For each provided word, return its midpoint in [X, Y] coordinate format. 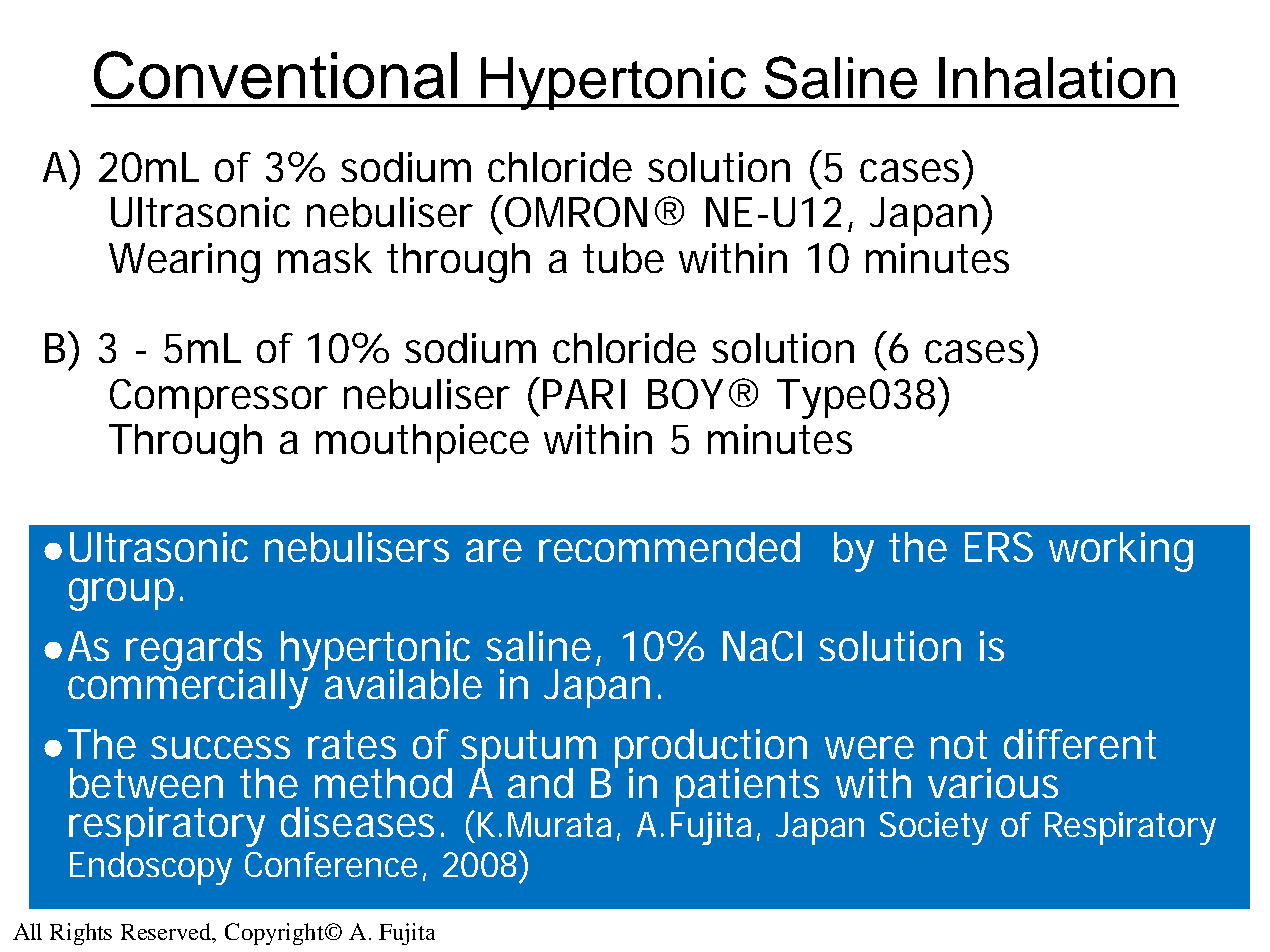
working [1121, 552]
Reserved [167, 931]
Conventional [275, 75]
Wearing [184, 263]
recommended [669, 547]
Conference [331, 864]
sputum [529, 750]
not [959, 744]
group [121, 594]
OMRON [576, 212]
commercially [189, 688]
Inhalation [1057, 78]
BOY [685, 394]
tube [623, 258]
